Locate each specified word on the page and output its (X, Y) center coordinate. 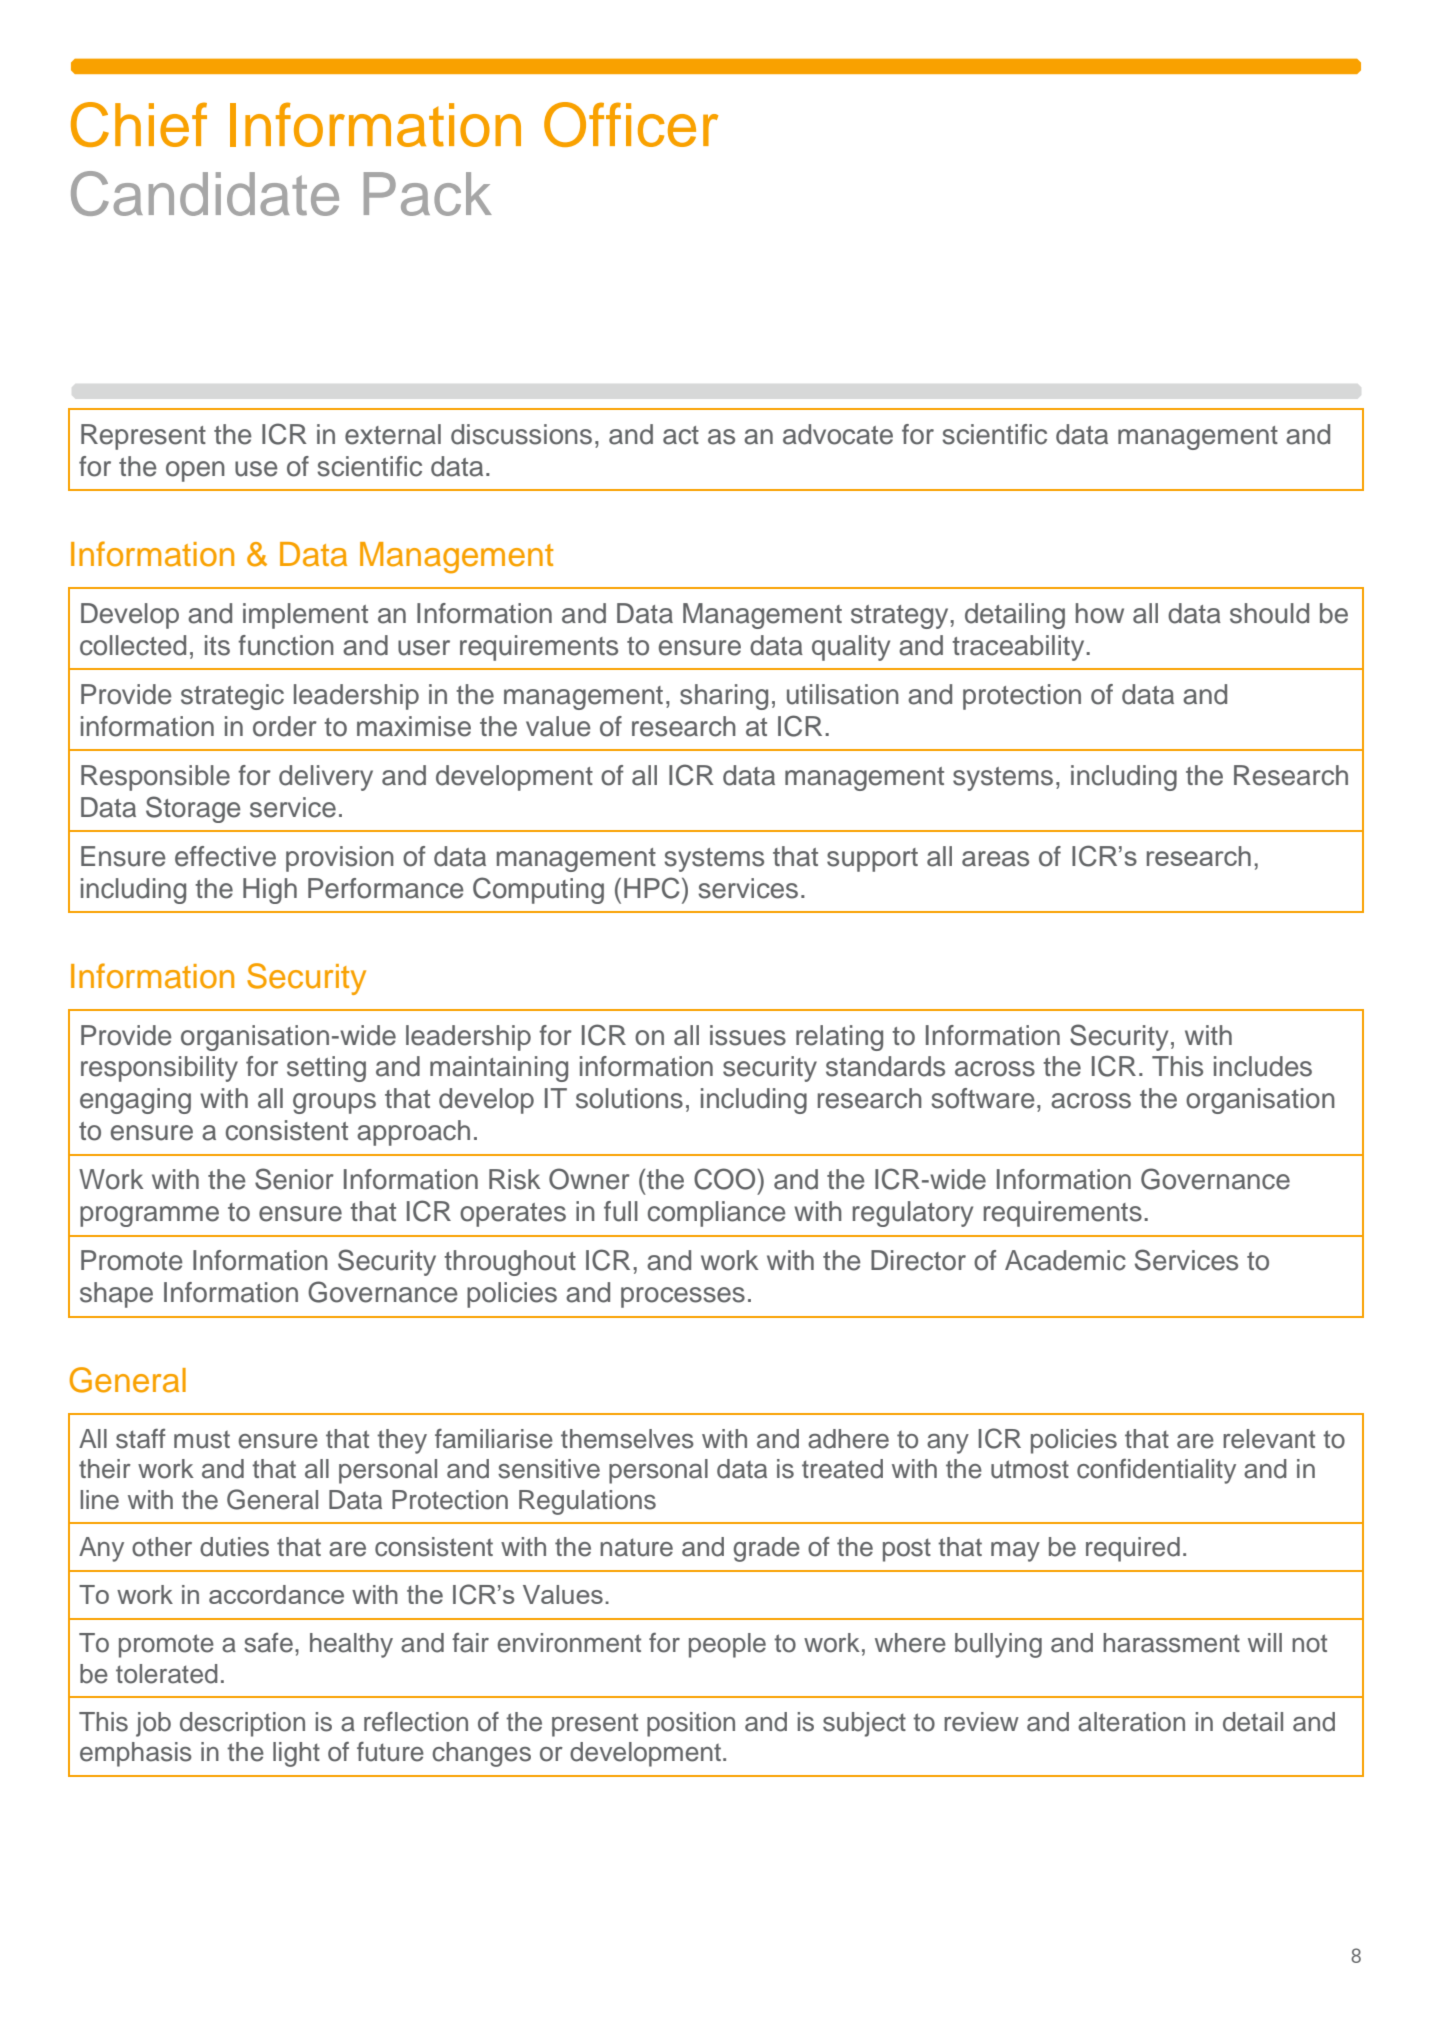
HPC (652, 888)
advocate (838, 434)
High (270, 891)
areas (995, 859)
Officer (631, 124)
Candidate (205, 193)
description (242, 1724)
